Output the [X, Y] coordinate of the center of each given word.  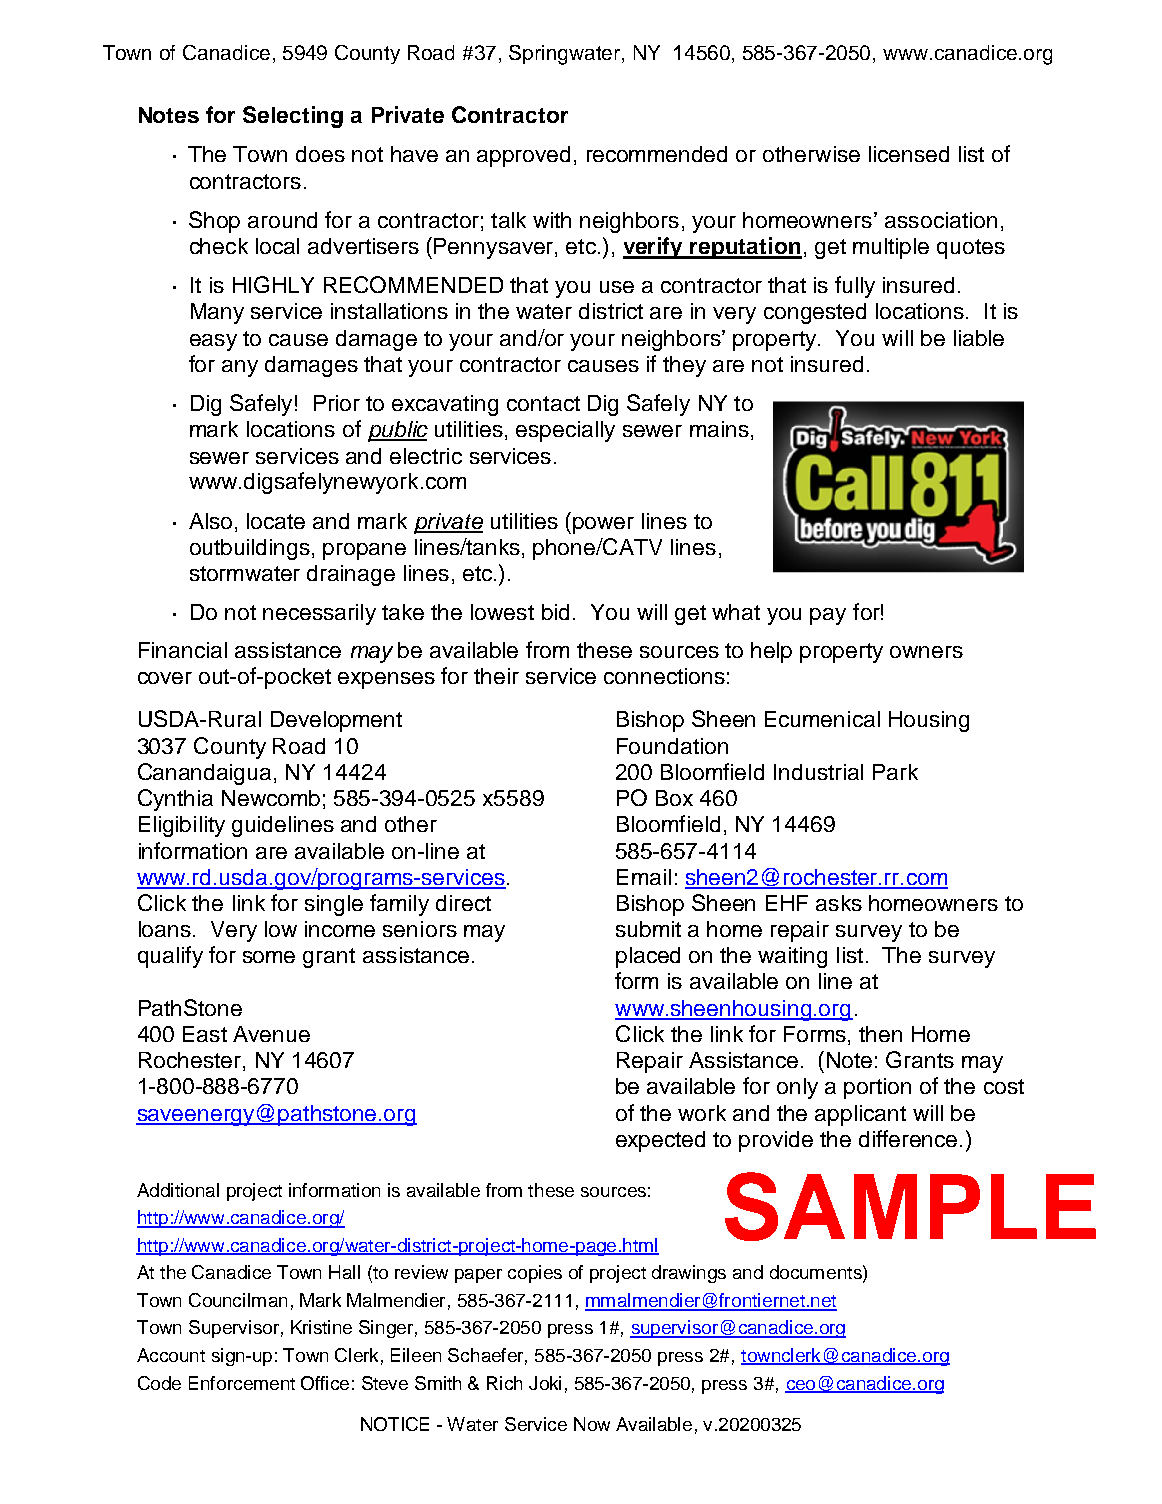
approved [523, 156]
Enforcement [242, 1383]
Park [895, 772]
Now [592, 1424]
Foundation [672, 746]
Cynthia [175, 800]
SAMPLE [910, 1206]
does [320, 154]
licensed [909, 154]
